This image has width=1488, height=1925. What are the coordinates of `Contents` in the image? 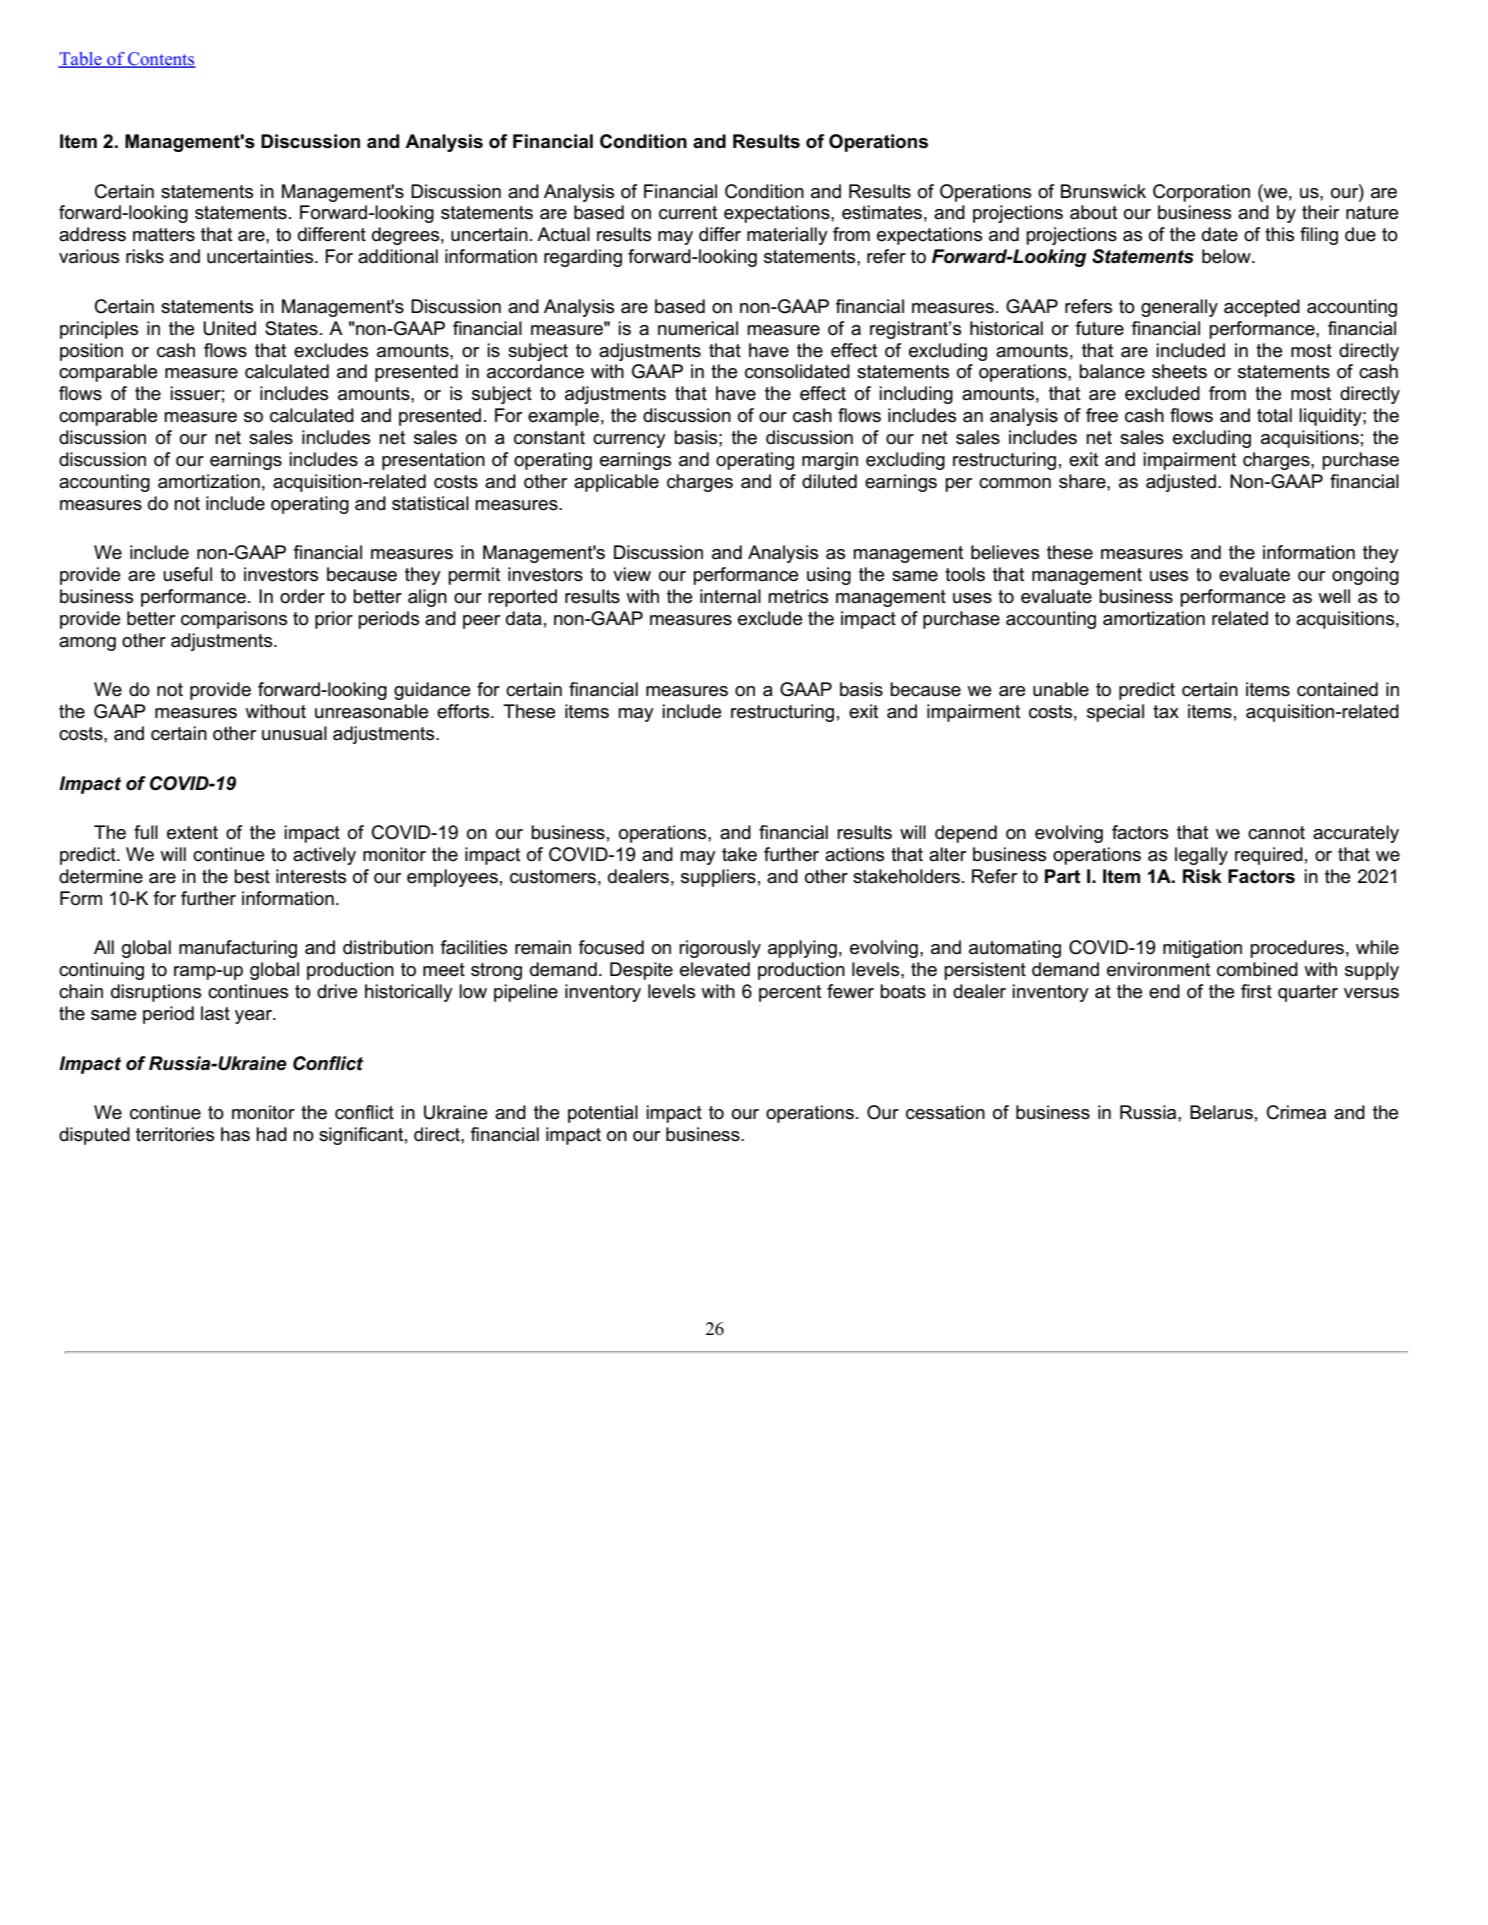 It's located at (161, 60).
